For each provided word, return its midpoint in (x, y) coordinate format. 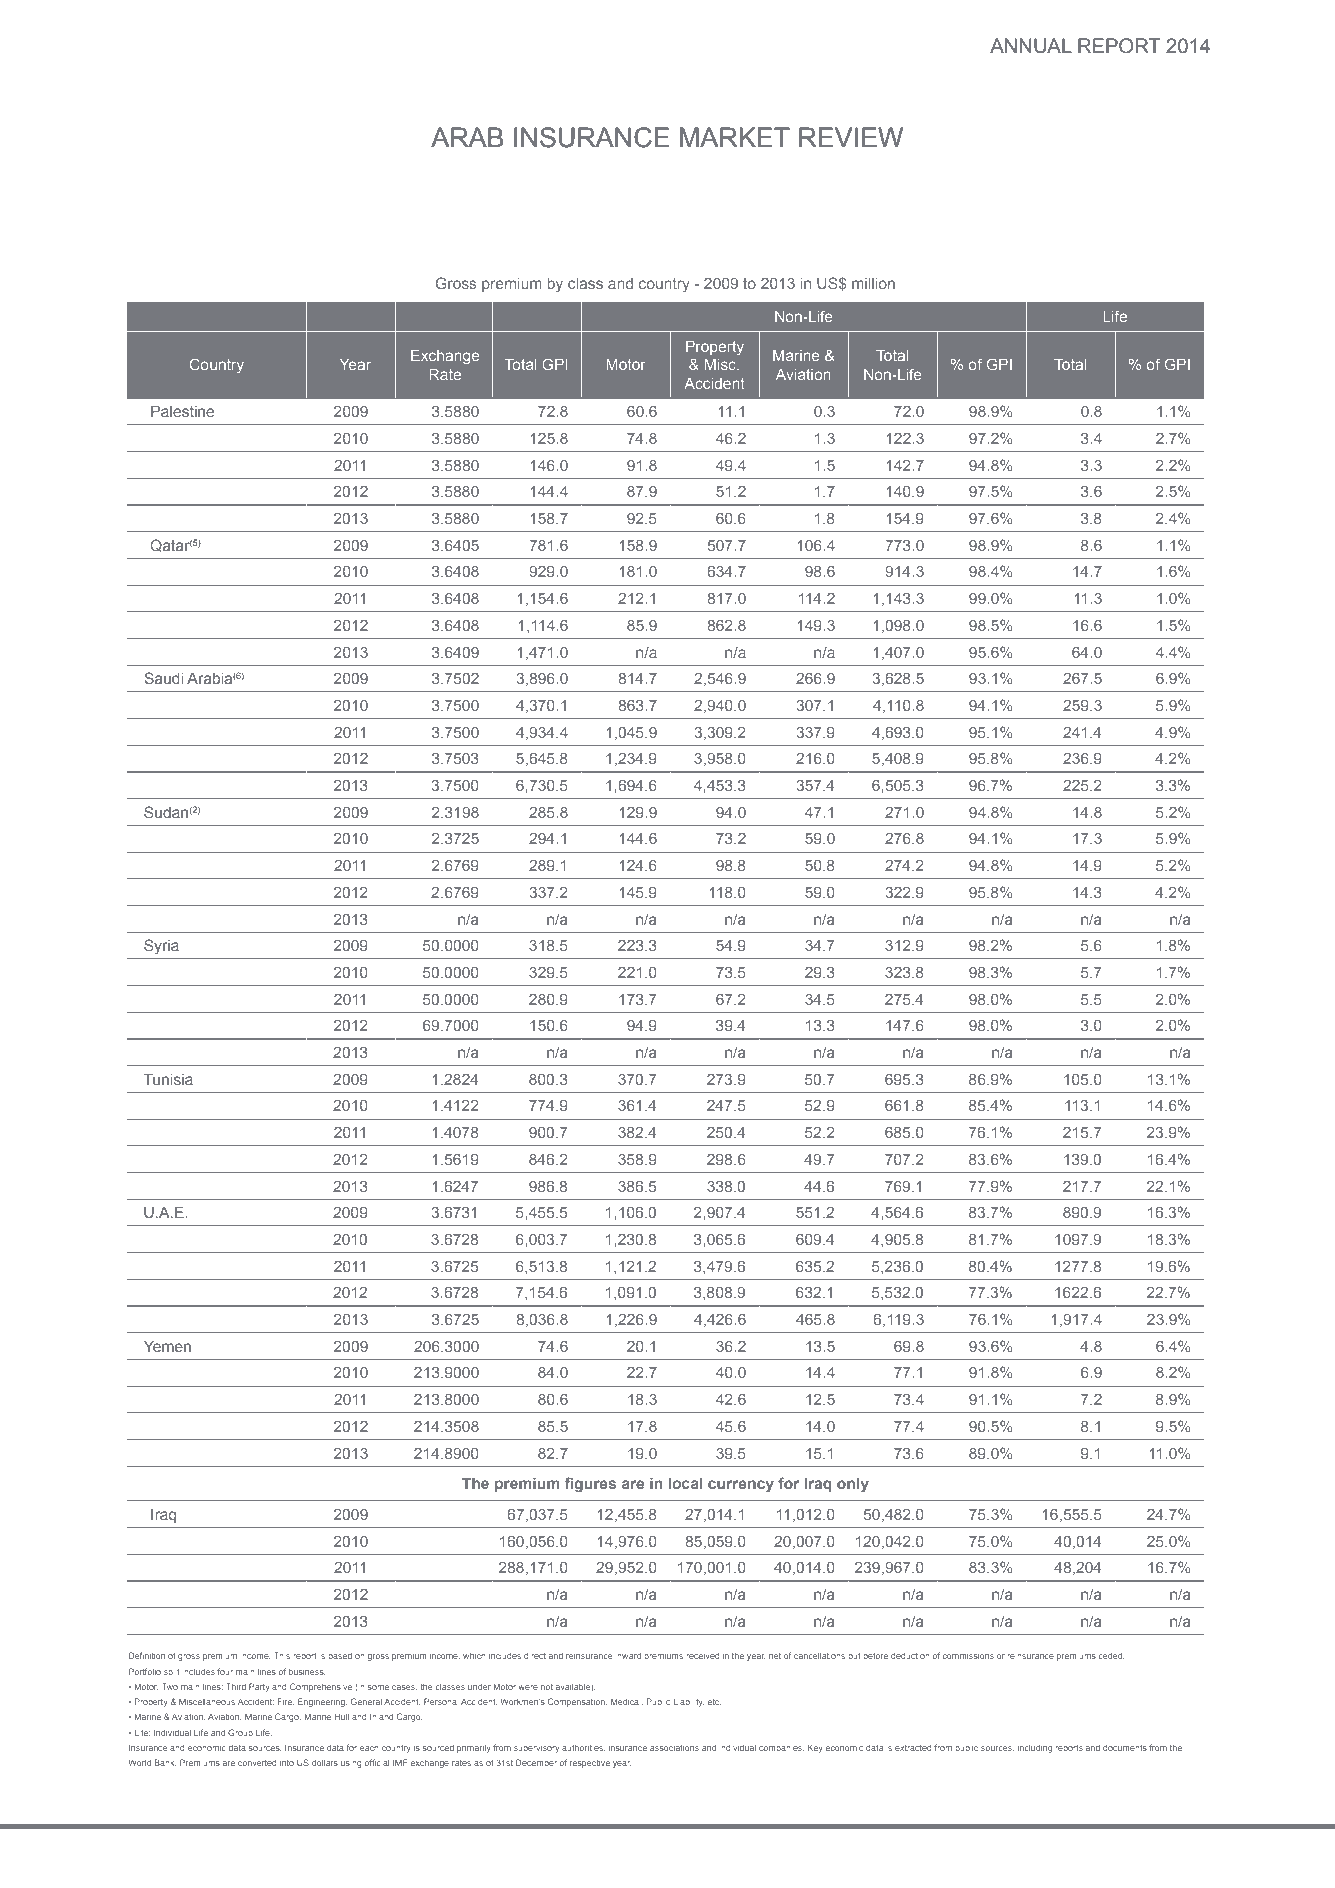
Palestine (182, 411)
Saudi (164, 678)
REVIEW (851, 137)
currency (741, 1486)
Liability (688, 1703)
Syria (161, 947)
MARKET (735, 137)
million (873, 283)
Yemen (167, 1346)
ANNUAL (1031, 45)
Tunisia (168, 1079)
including (1035, 1749)
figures (591, 1485)
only (853, 1485)
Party (259, 1687)
